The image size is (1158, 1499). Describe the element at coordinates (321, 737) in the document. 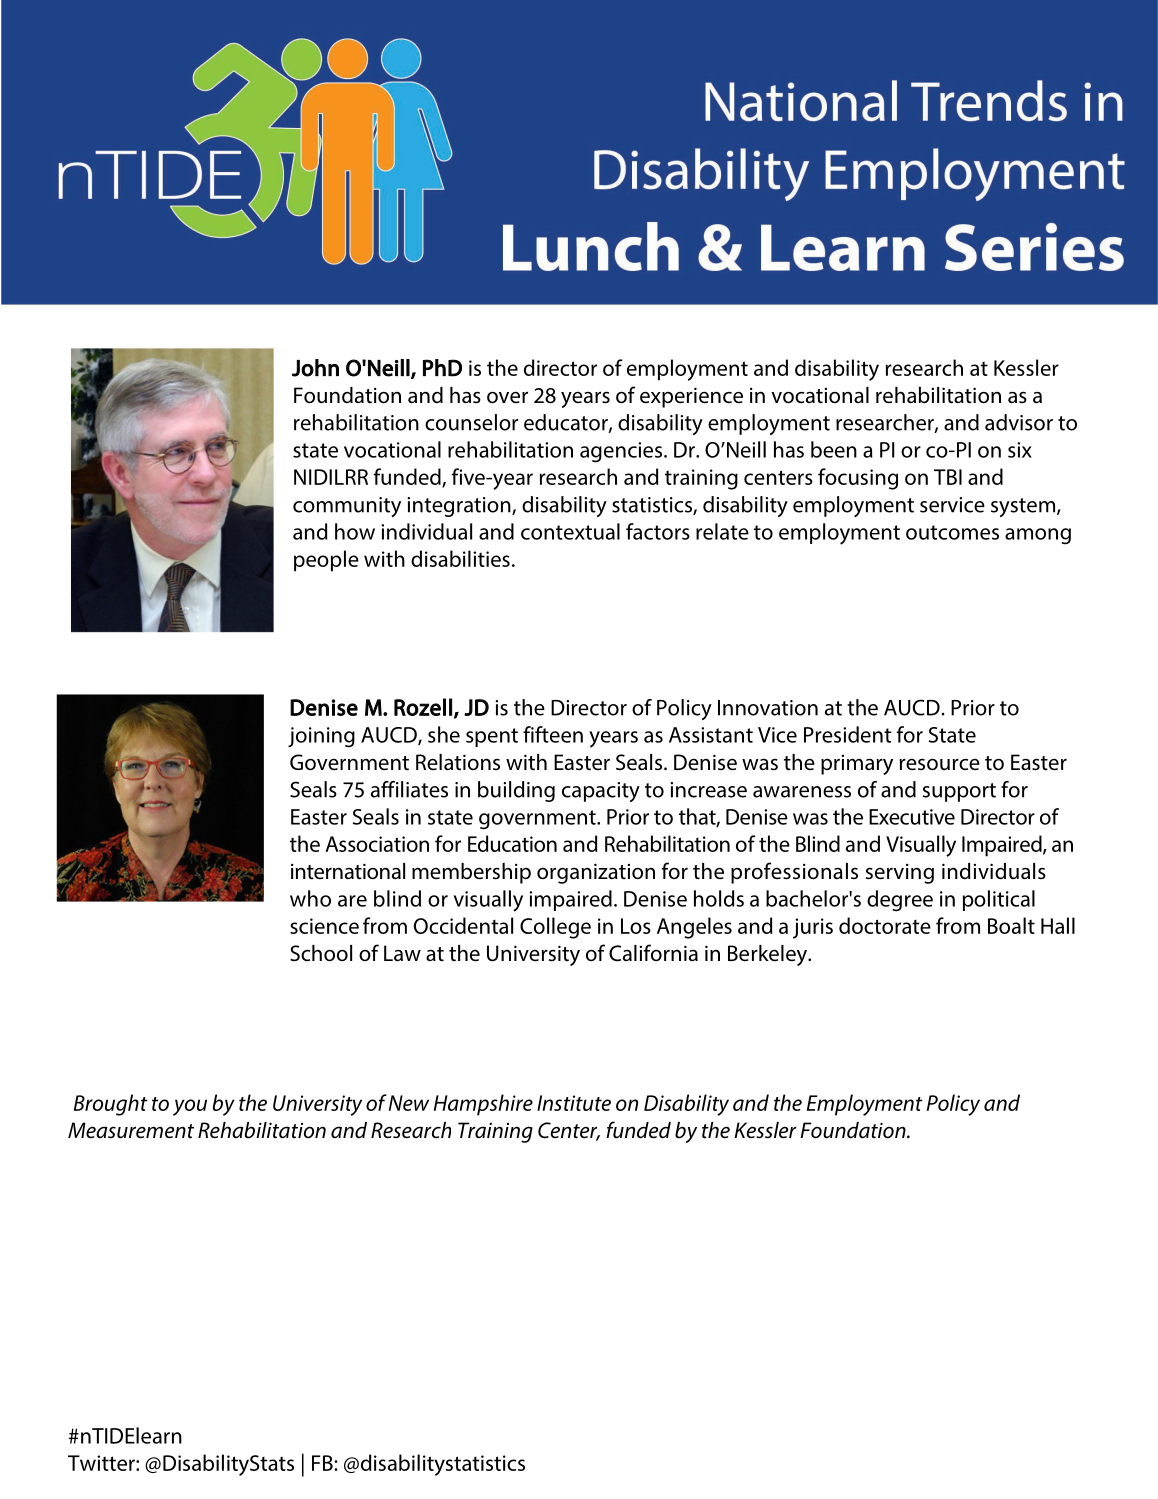

I see `joining` at that location.
